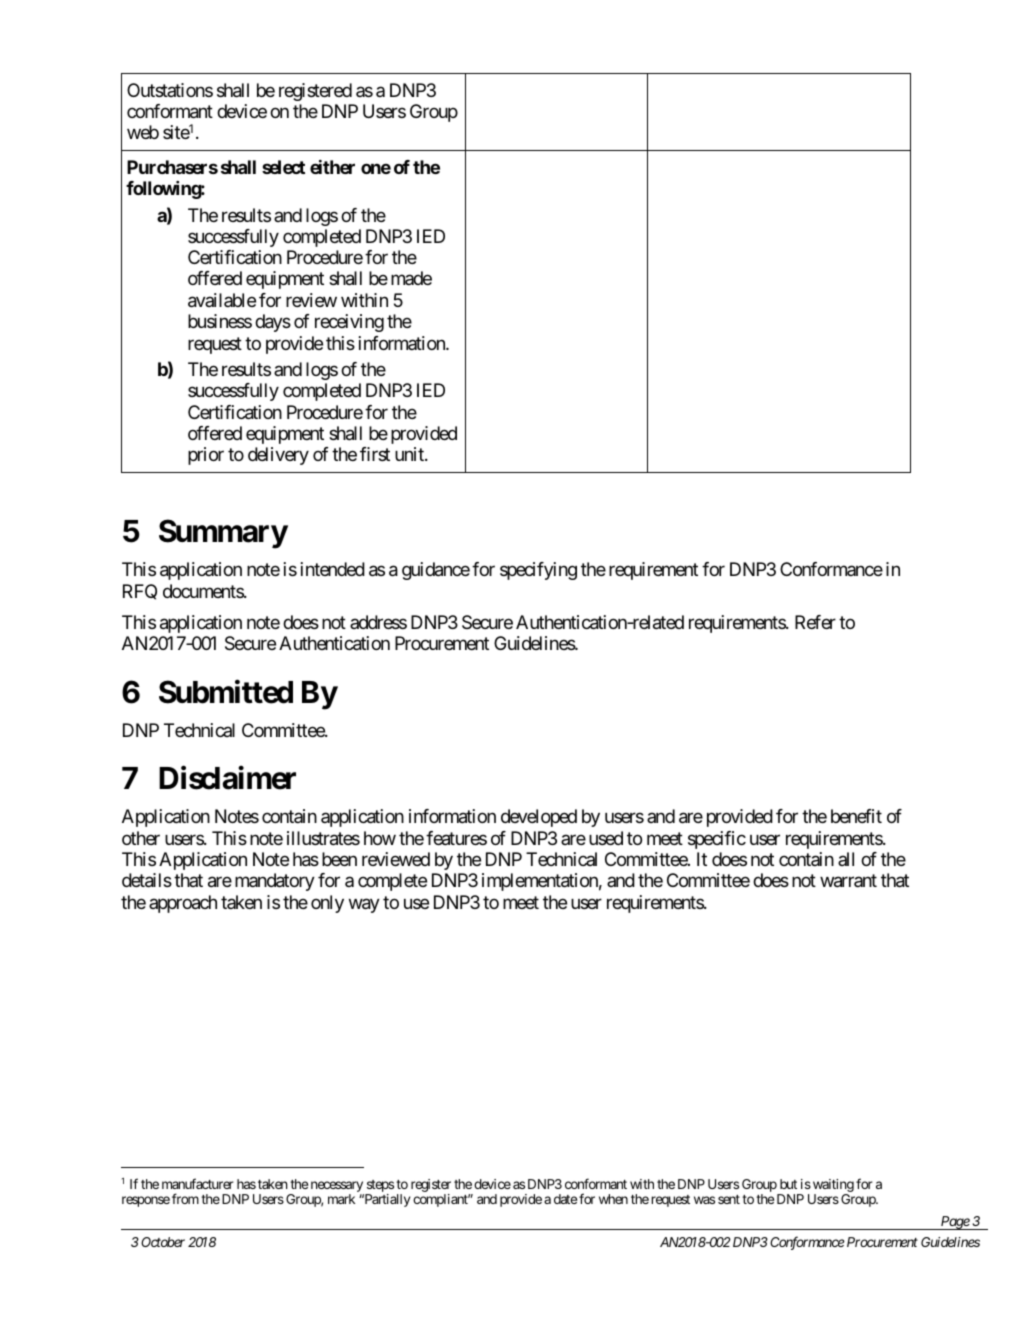  I want to click on either, so click(332, 167).
